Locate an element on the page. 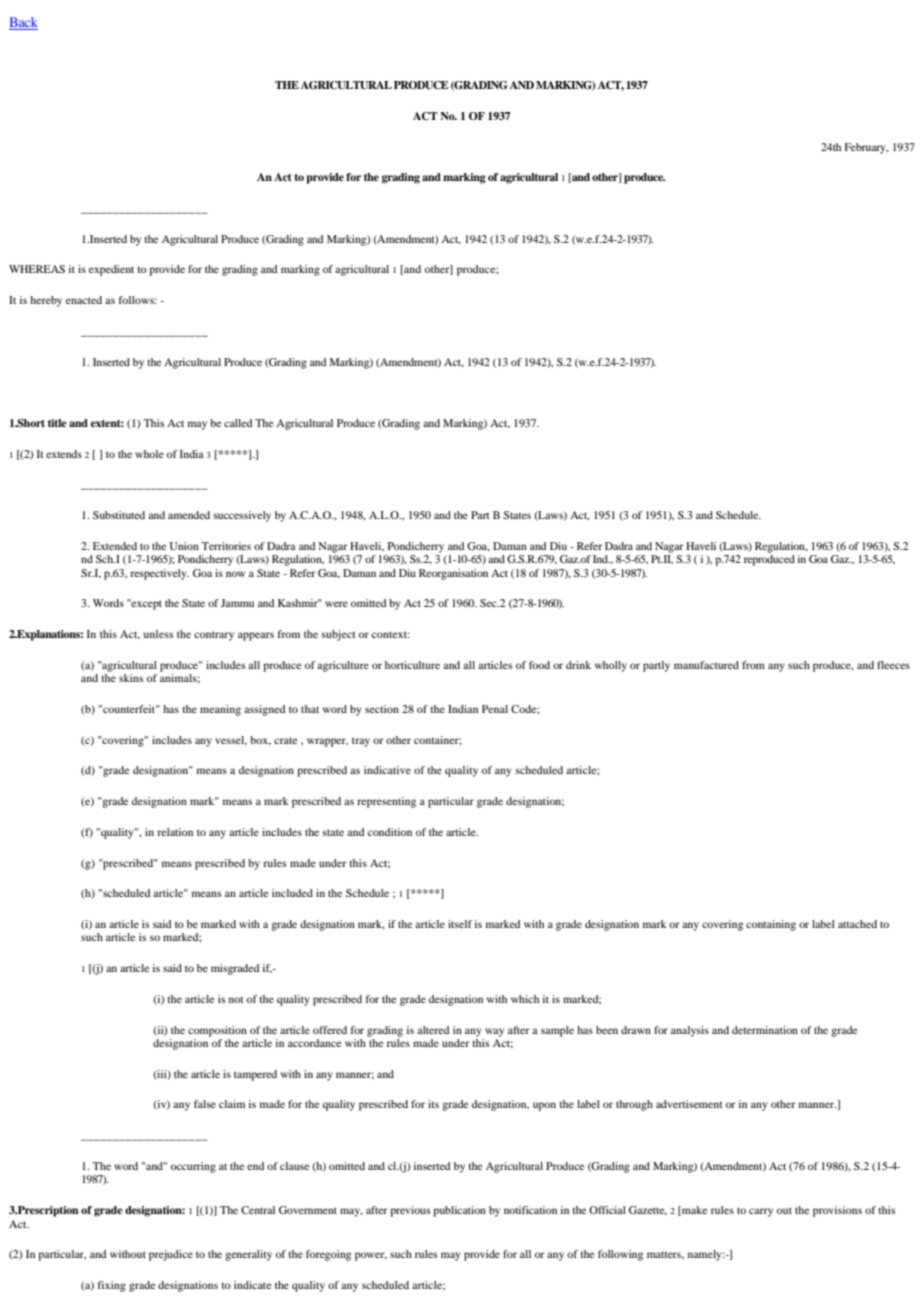 The image size is (924, 1308). called is located at coordinates (238, 423).
